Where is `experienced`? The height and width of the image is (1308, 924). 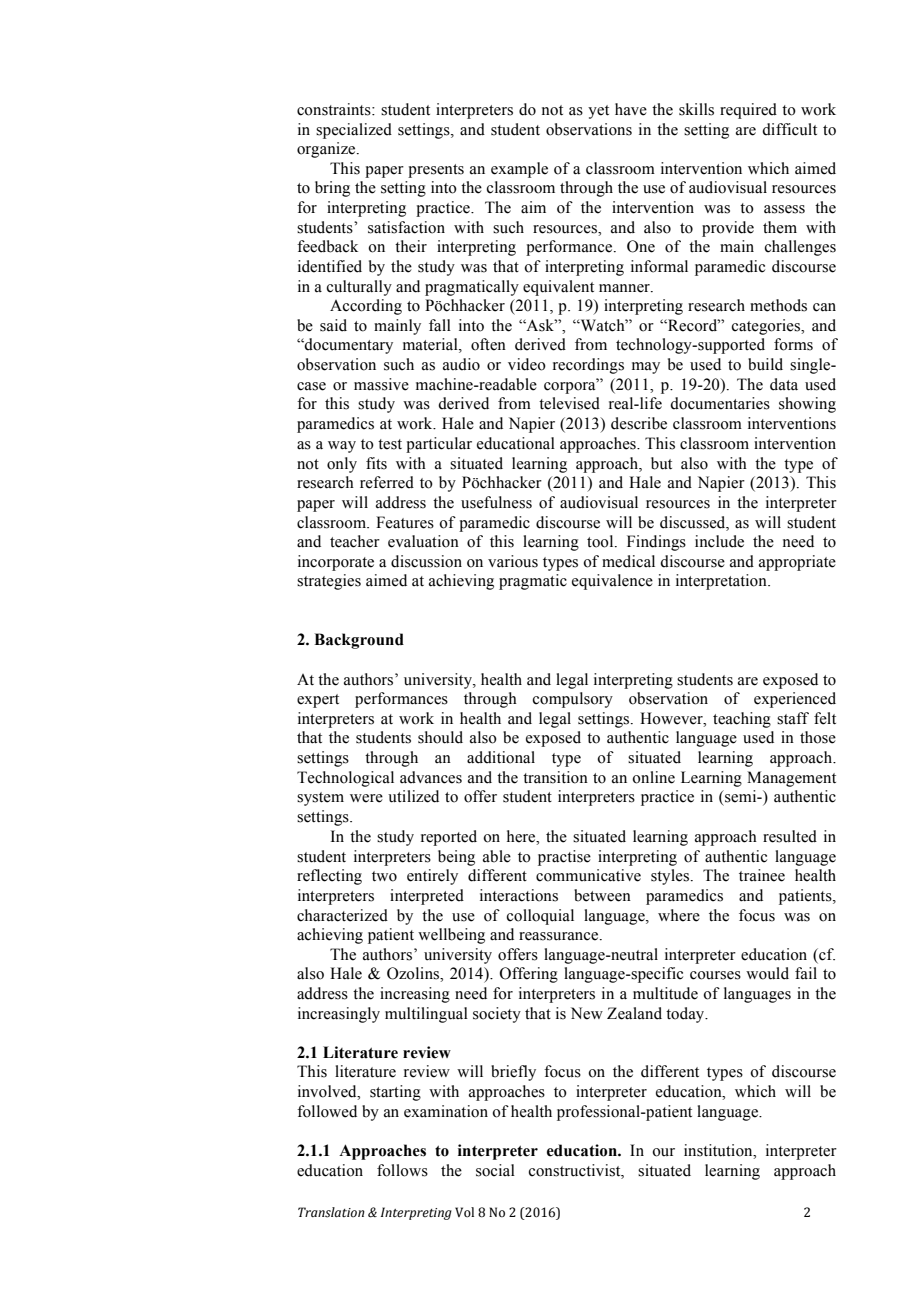
experienced is located at coordinates (795, 700).
